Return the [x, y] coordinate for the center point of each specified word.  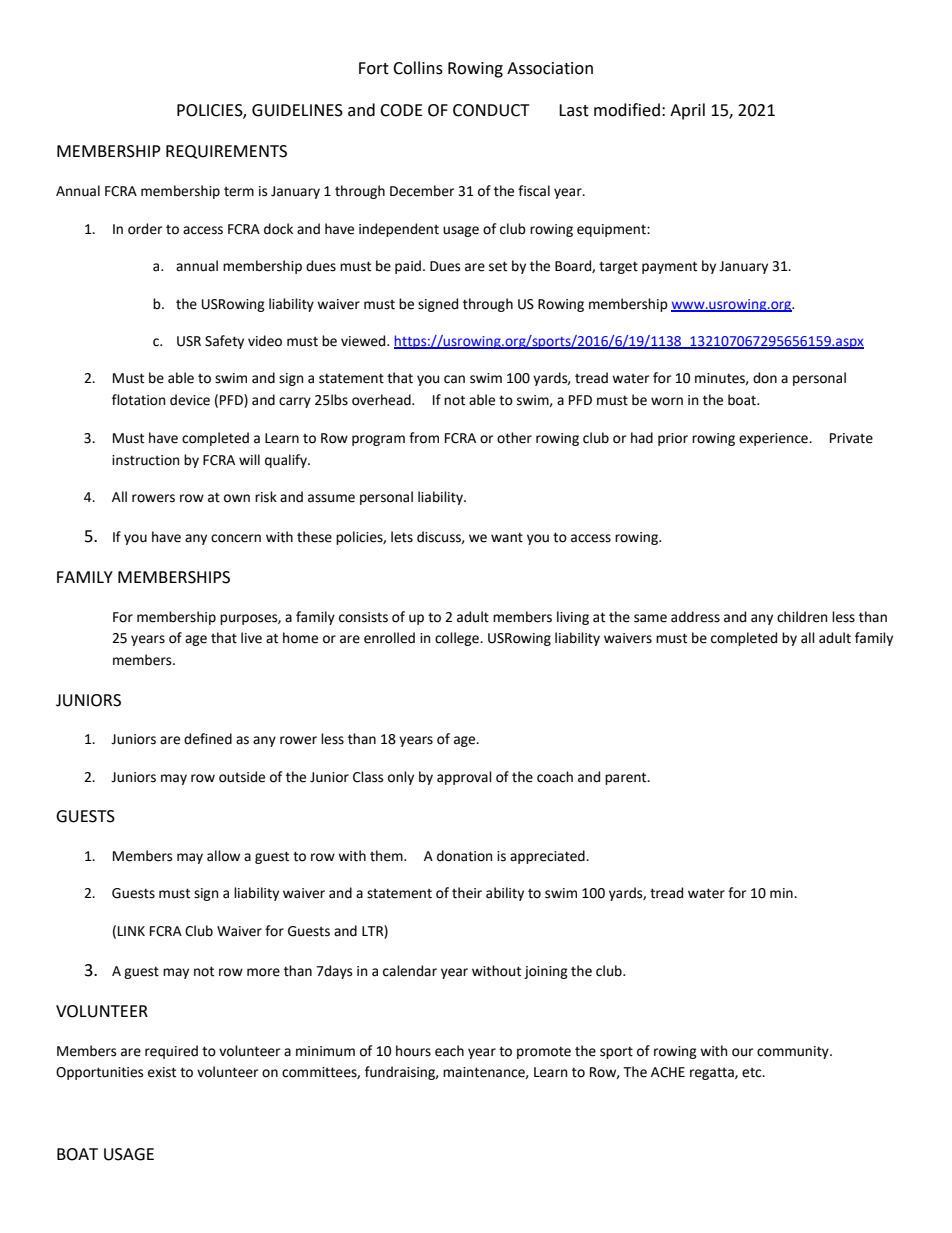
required [171, 1052]
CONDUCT [491, 110]
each [449, 1051]
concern [236, 538]
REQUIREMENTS [226, 152]
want [507, 537]
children [802, 617]
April [687, 111]
